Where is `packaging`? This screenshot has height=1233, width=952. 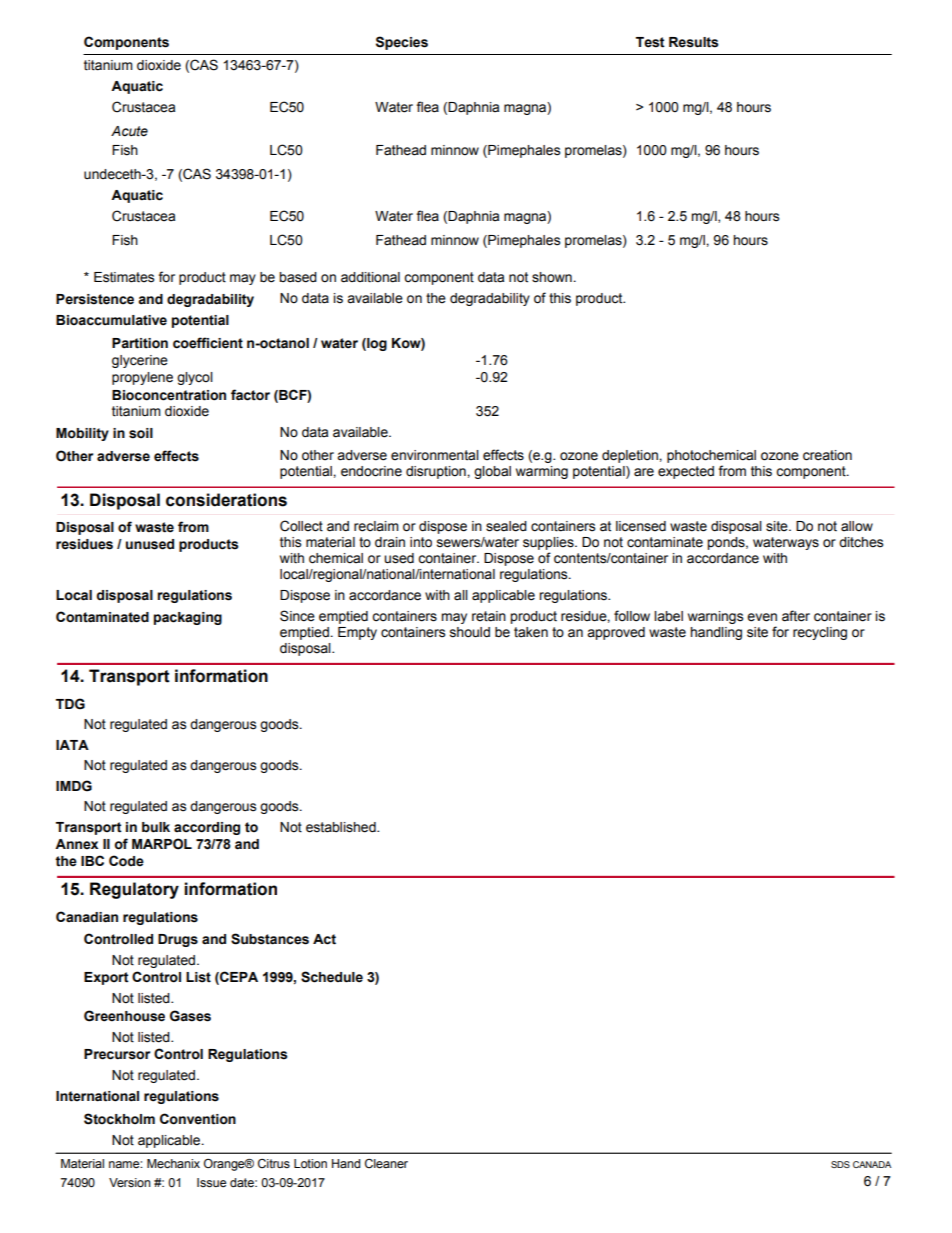
packaging is located at coordinates (188, 618).
